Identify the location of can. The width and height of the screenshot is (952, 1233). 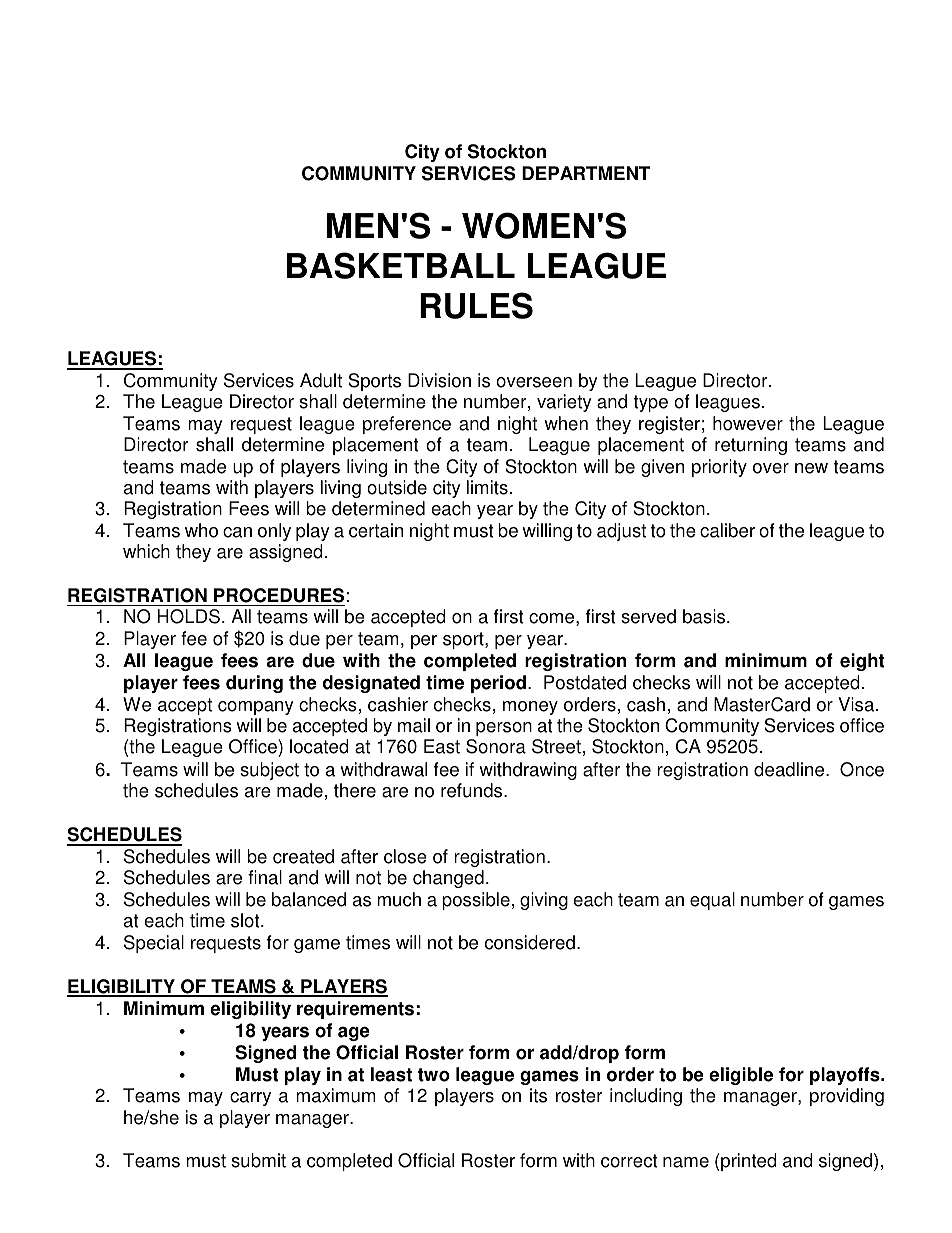
(237, 532).
